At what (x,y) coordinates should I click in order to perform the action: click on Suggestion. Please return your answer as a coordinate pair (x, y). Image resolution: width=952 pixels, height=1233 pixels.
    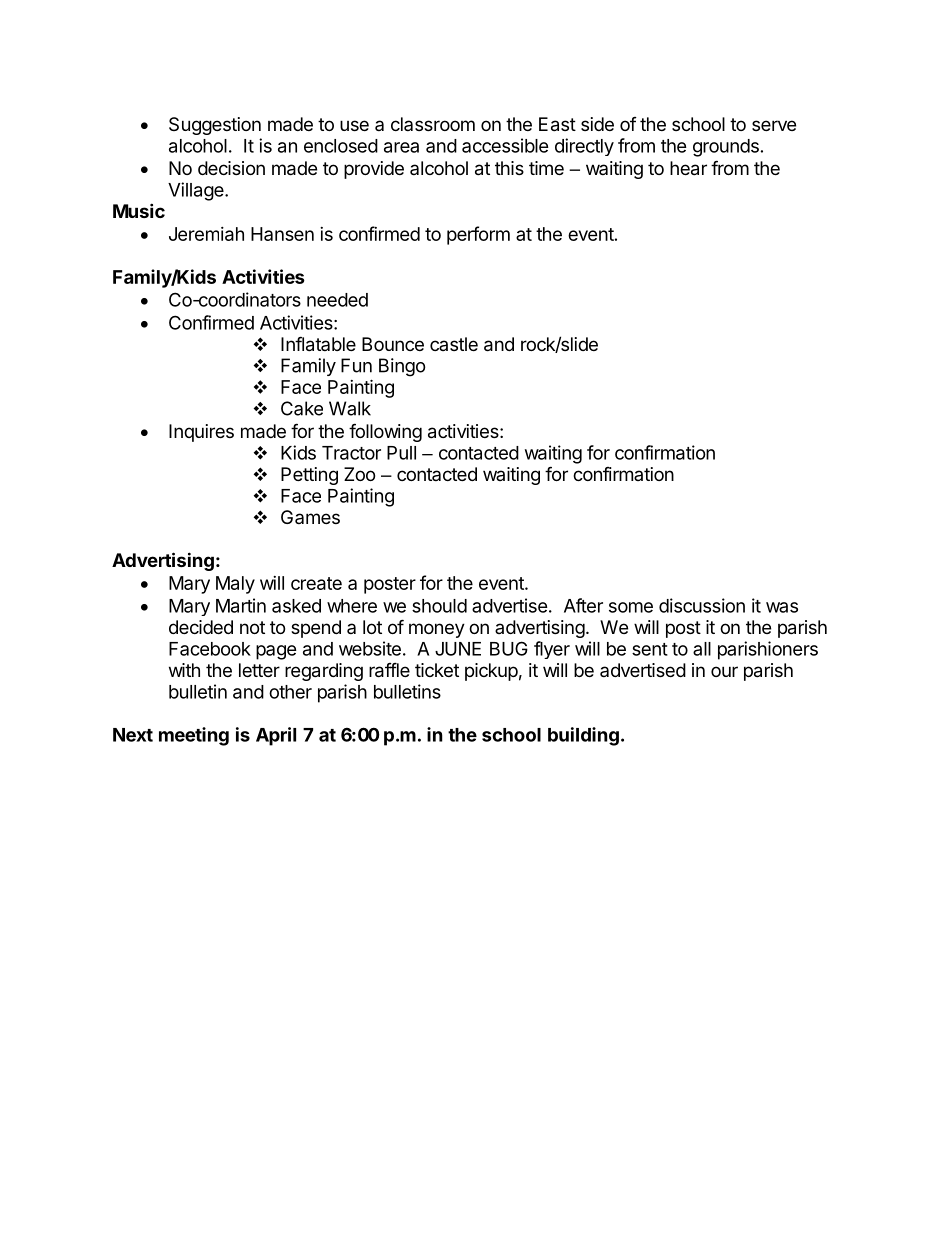
    Looking at the image, I should click on (215, 126).
